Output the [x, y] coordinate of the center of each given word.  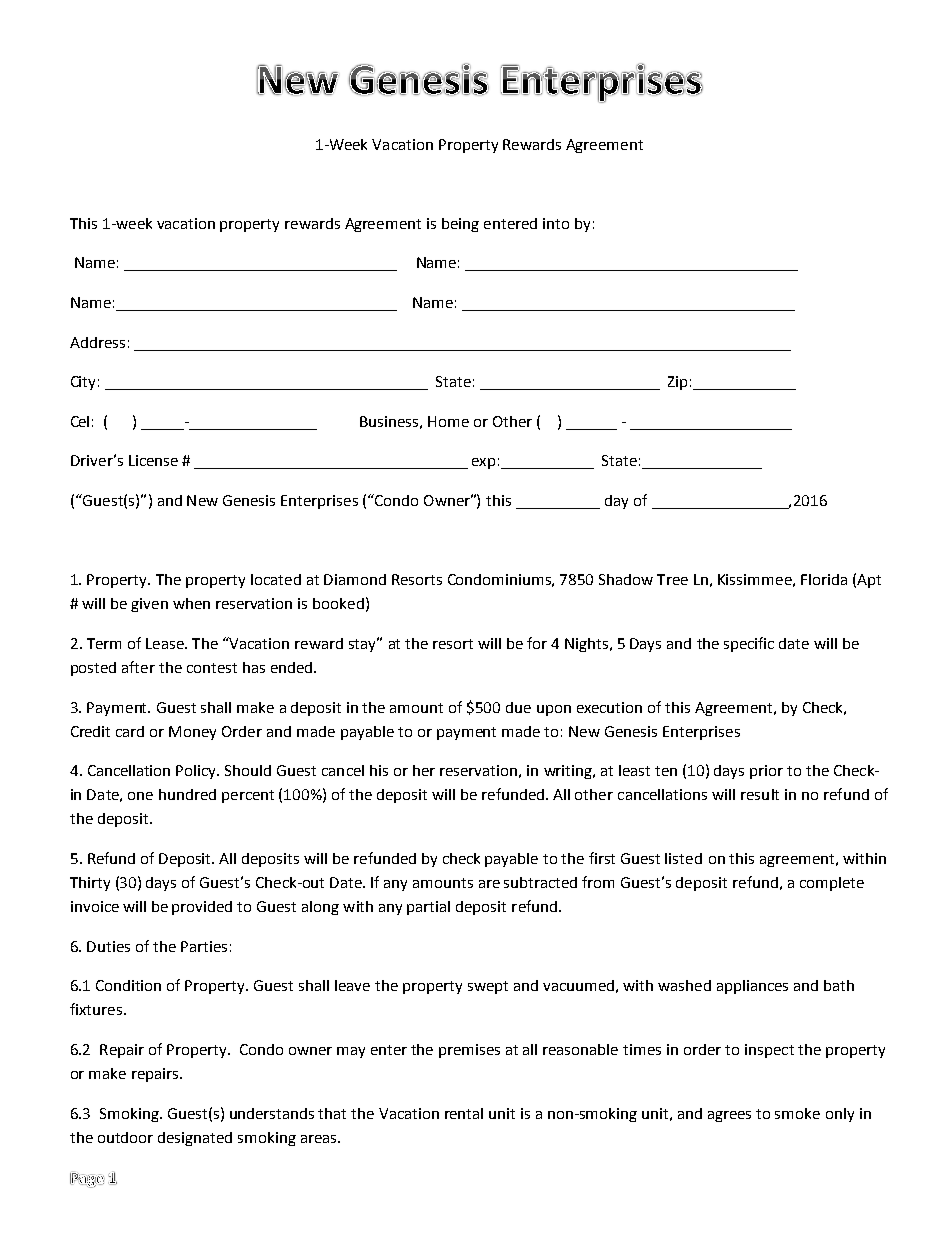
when [191, 603]
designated [195, 1139]
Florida [824, 579]
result [760, 794]
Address [97, 342]
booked [338, 603]
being [460, 225]
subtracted [540, 882]
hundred [187, 794]
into [556, 223]
